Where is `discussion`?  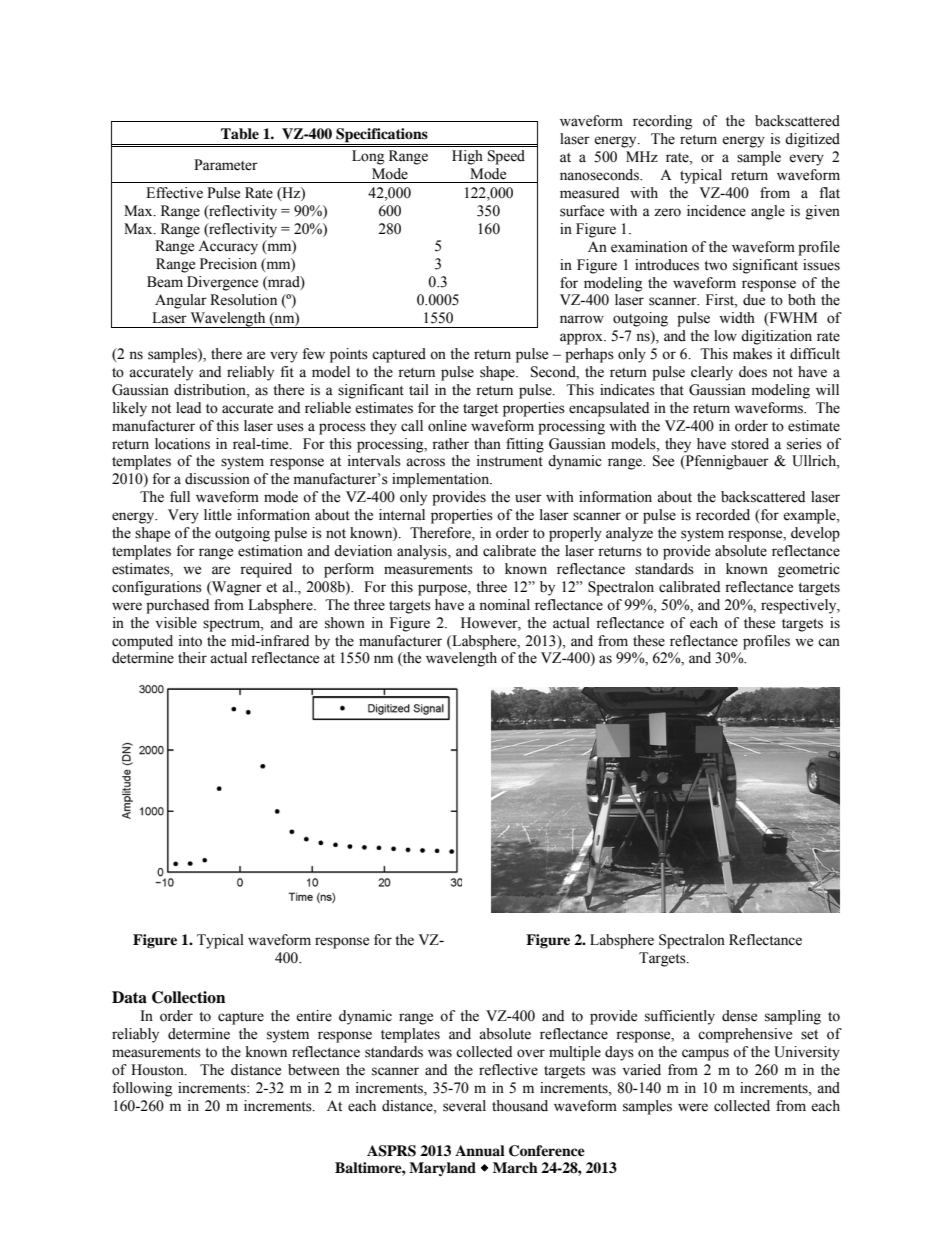
discussion is located at coordinates (217, 479).
